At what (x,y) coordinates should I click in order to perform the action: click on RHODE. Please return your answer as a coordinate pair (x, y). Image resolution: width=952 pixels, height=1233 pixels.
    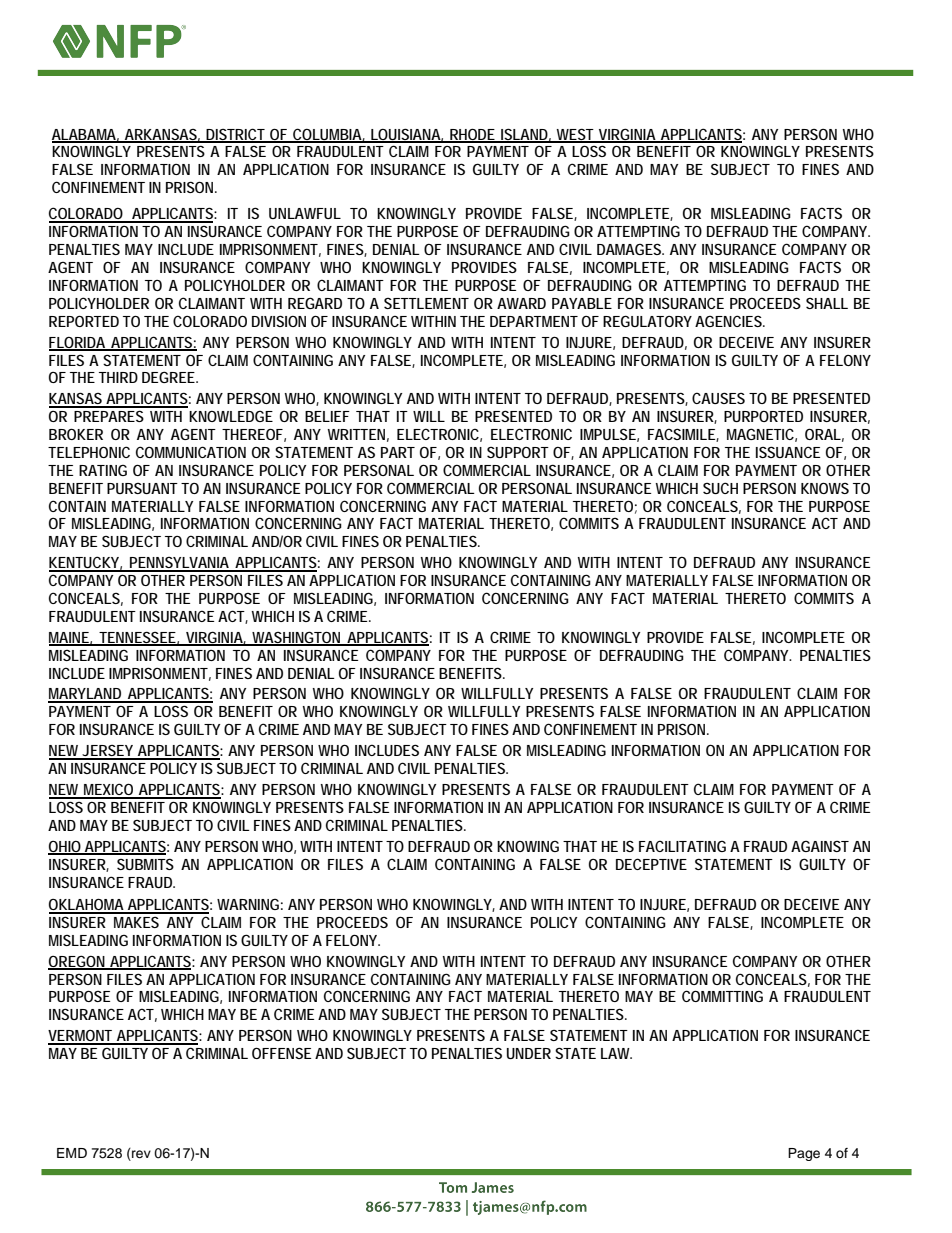
    Looking at the image, I should click on (472, 135).
